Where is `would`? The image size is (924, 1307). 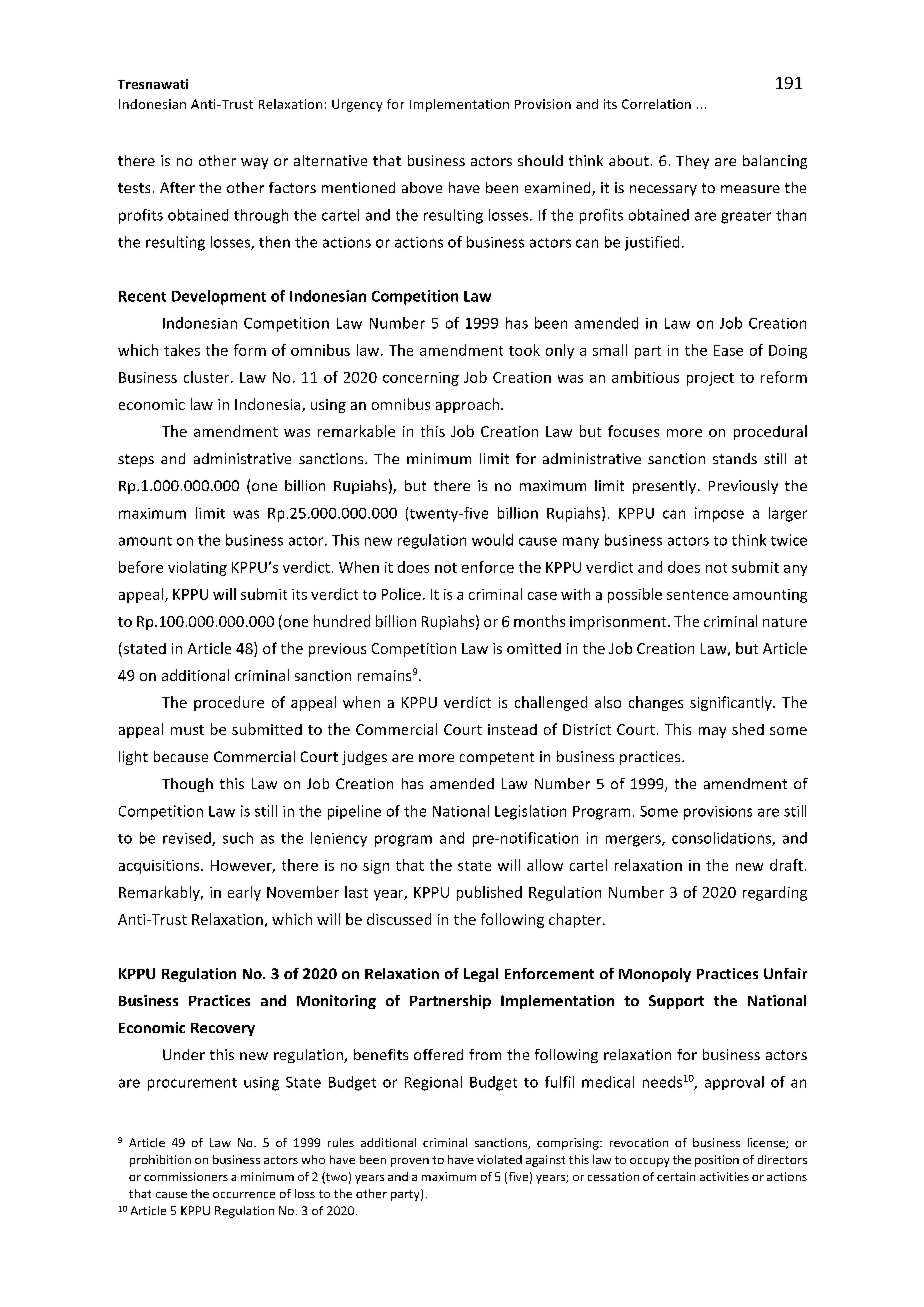 would is located at coordinates (492, 540).
